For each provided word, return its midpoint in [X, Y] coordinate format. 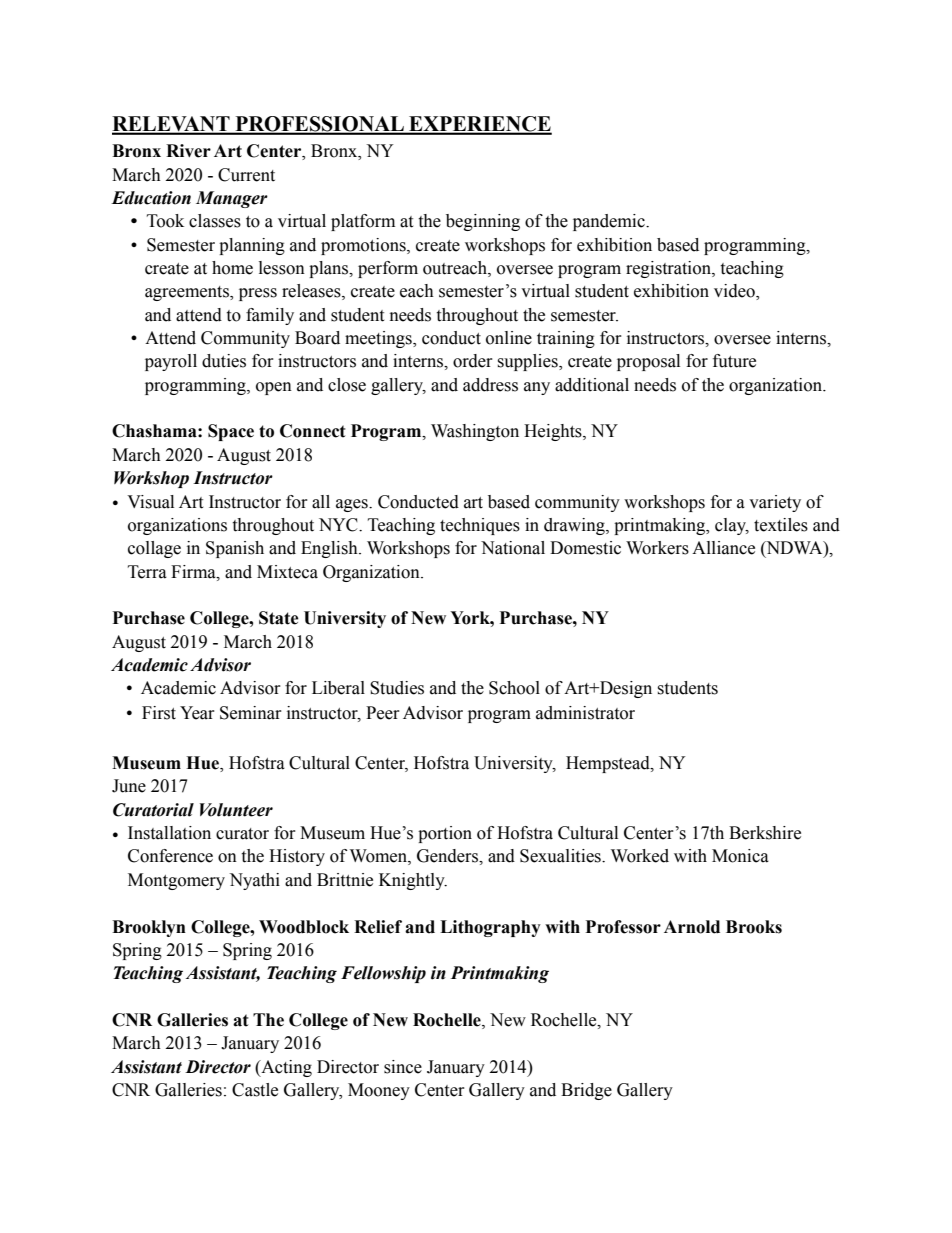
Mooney [379, 1091]
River [188, 151]
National [513, 548]
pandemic [610, 222]
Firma [194, 572]
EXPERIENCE [479, 125]
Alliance [723, 548]
